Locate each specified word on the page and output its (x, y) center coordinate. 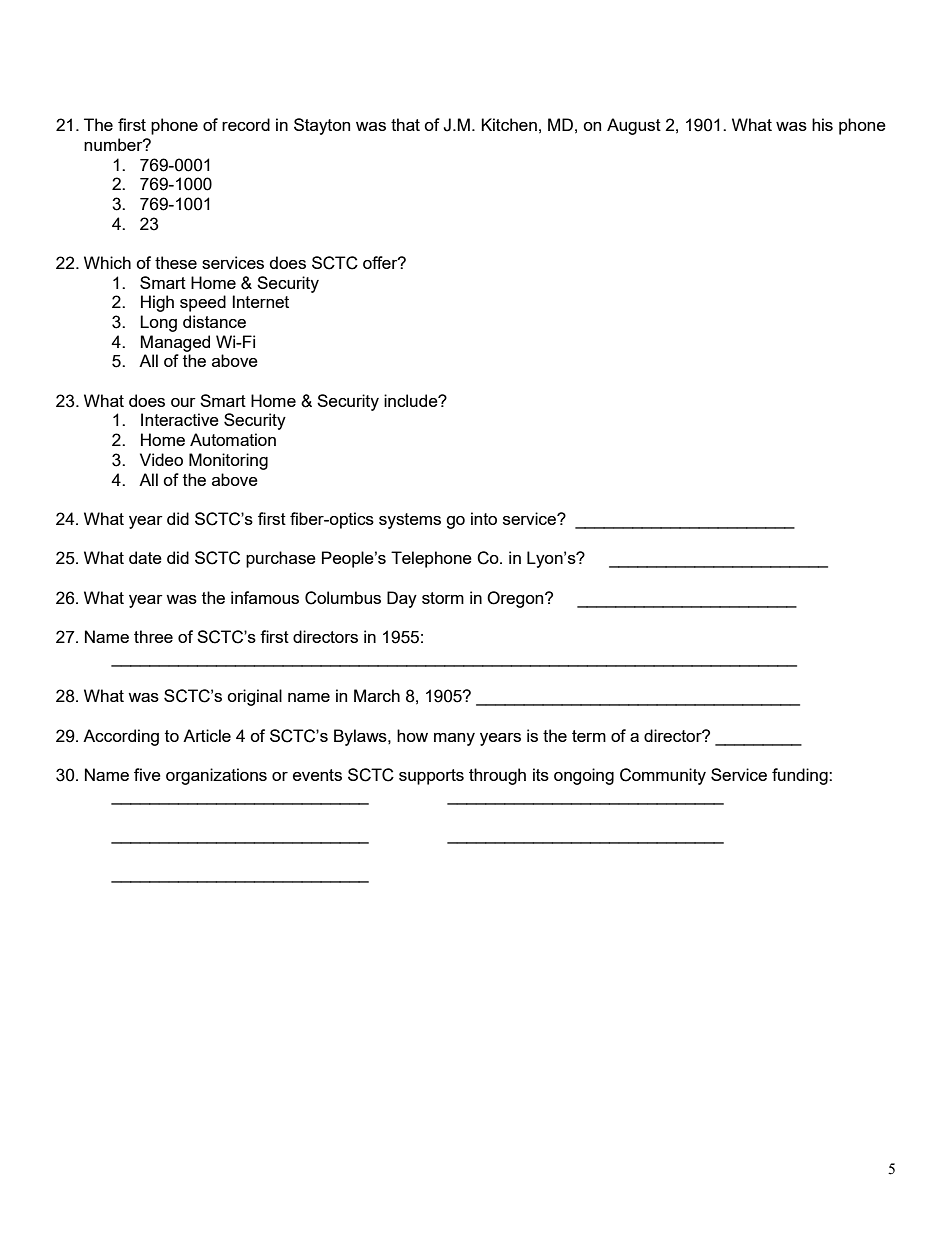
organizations (216, 776)
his (822, 124)
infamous (265, 597)
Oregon (516, 599)
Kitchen (509, 124)
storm (443, 598)
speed (203, 303)
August (634, 126)
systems (410, 521)
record (246, 124)
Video (161, 459)
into (484, 518)
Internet (261, 301)
